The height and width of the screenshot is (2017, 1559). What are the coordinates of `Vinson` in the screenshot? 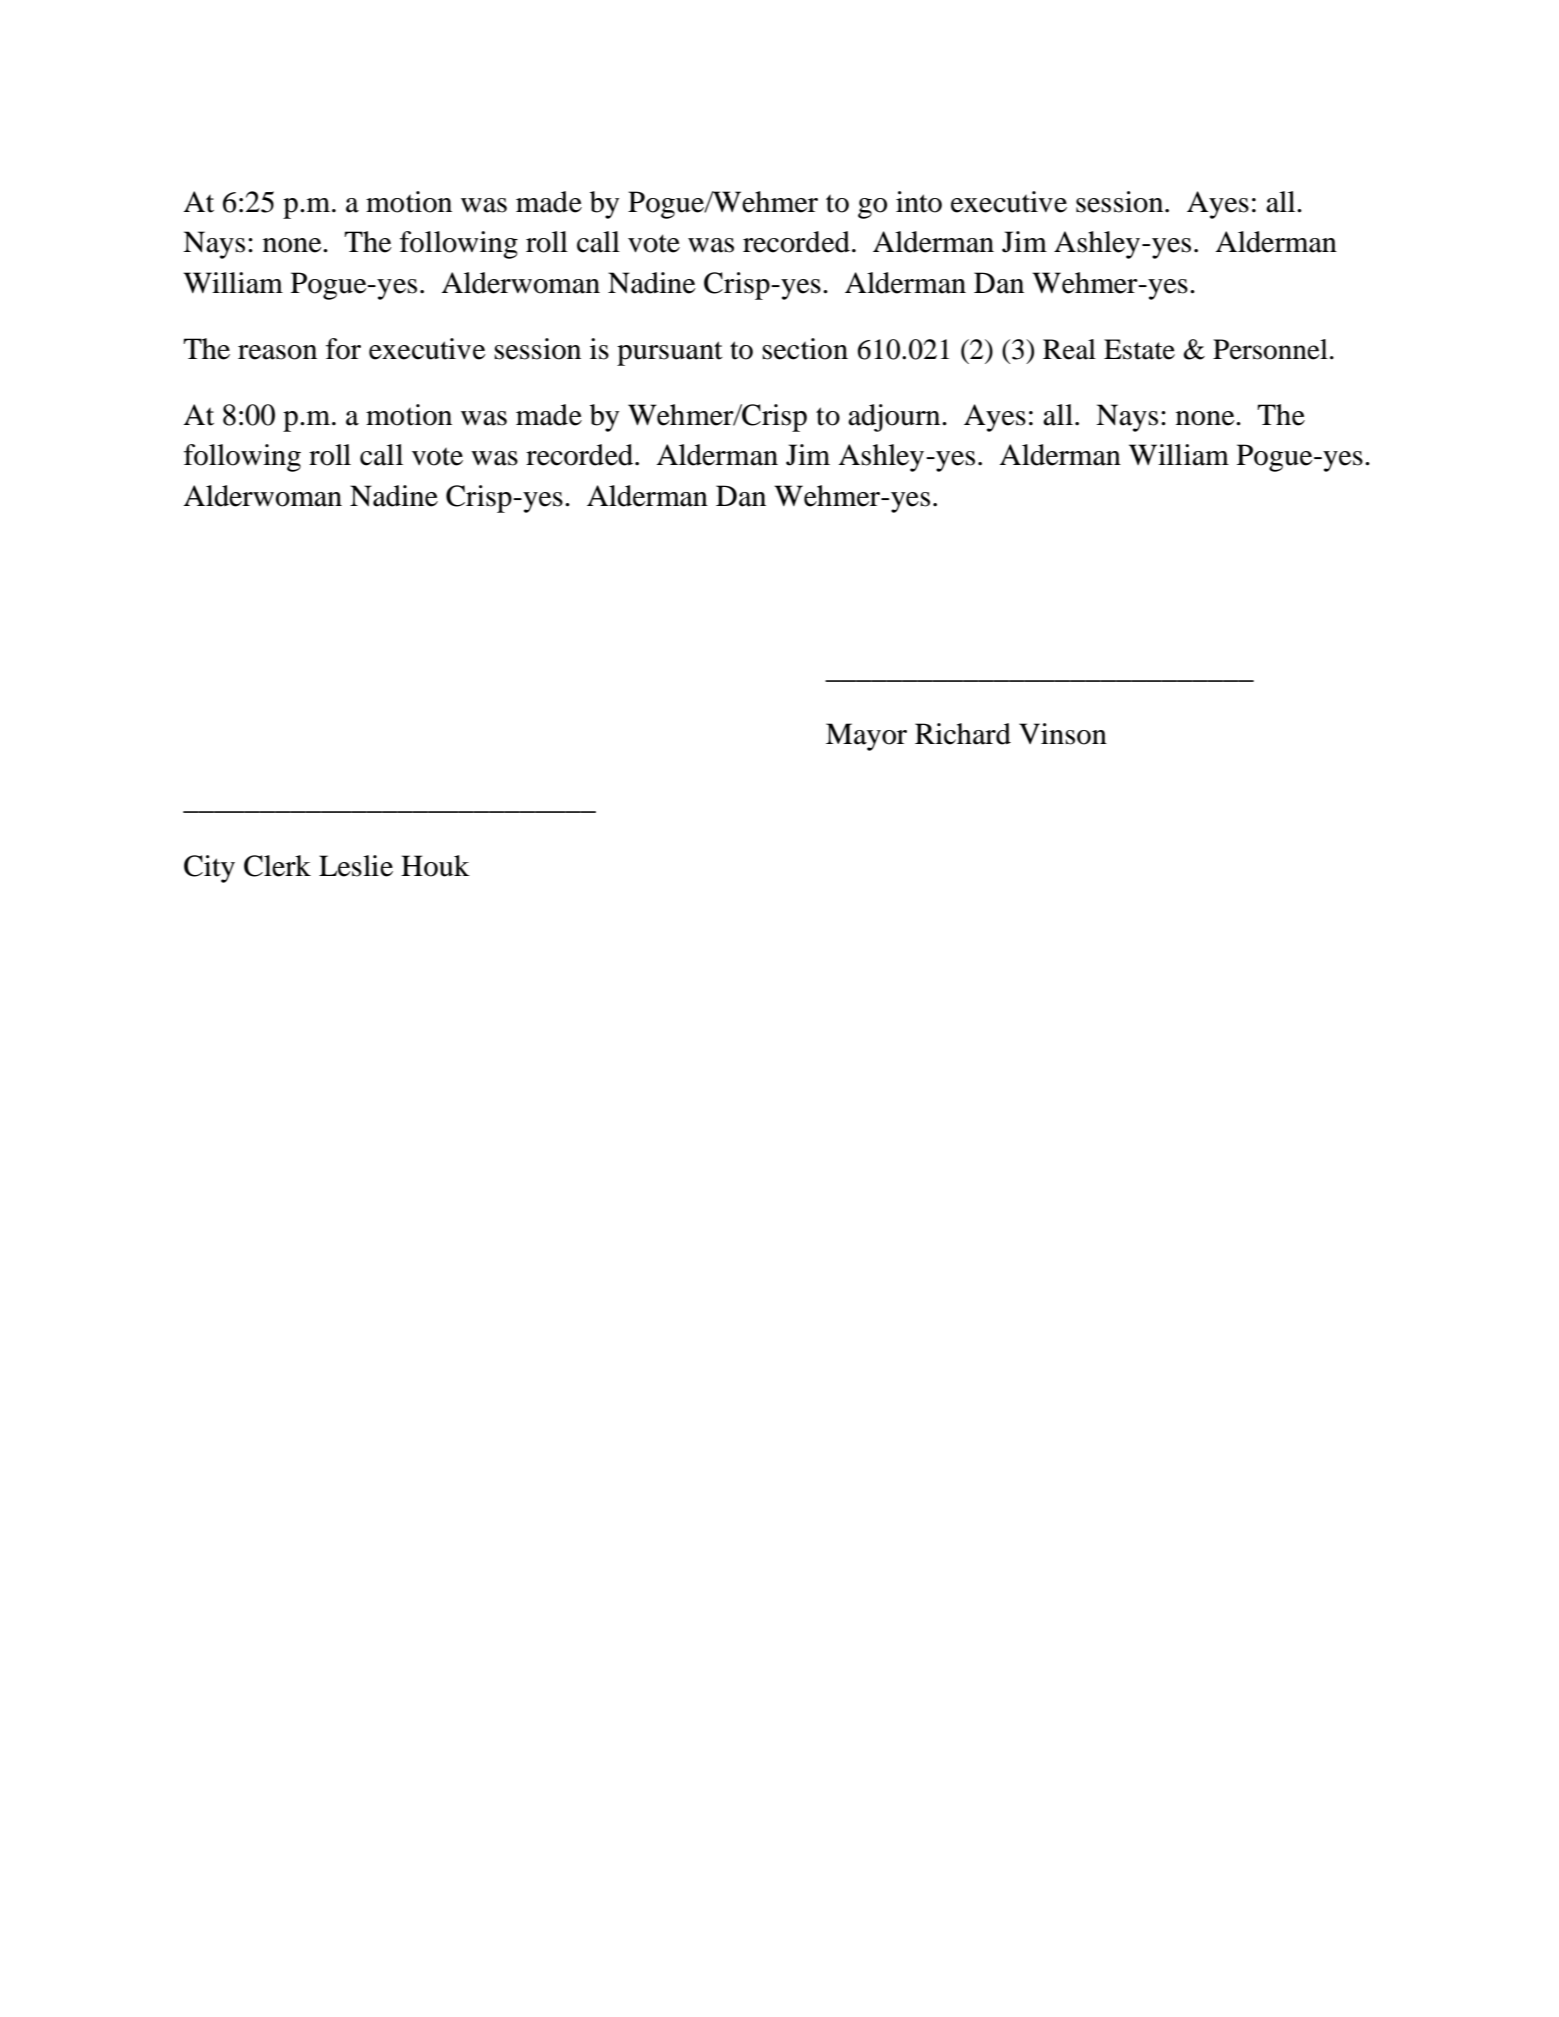 It's located at (1063, 734).
